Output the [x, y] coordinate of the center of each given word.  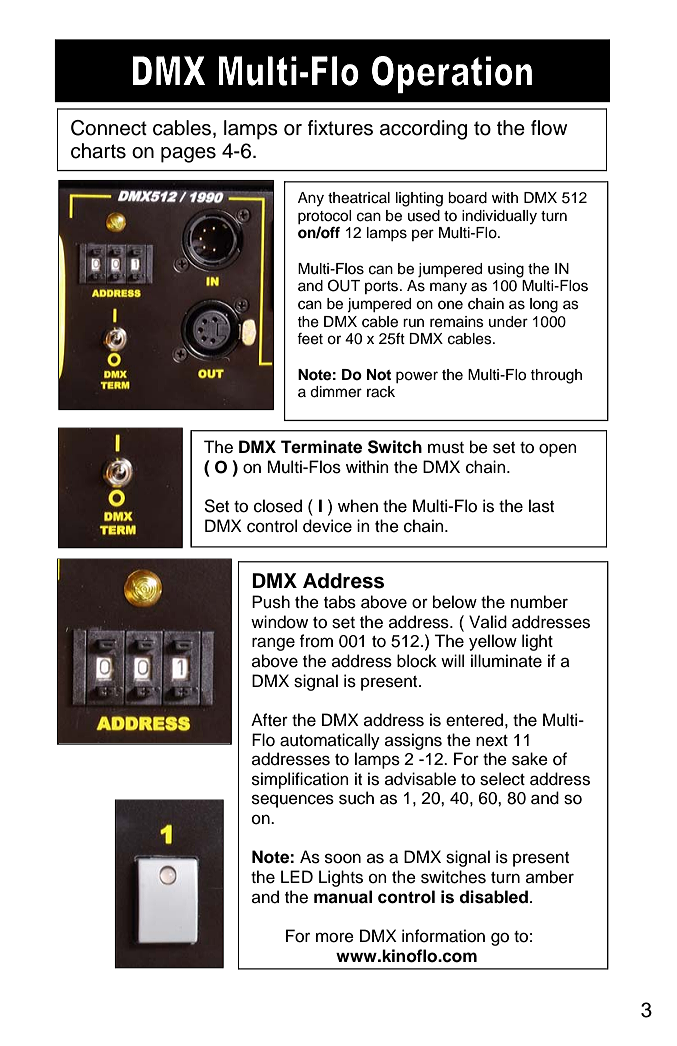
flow [549, 128]
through [556, 376]
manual [343, 897]
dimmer [336, 392]
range [273, 644]
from [316, 641]
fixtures [340, 128]
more [335, 937]
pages [188, 155]
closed [278, 506]
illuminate [506, 661]
